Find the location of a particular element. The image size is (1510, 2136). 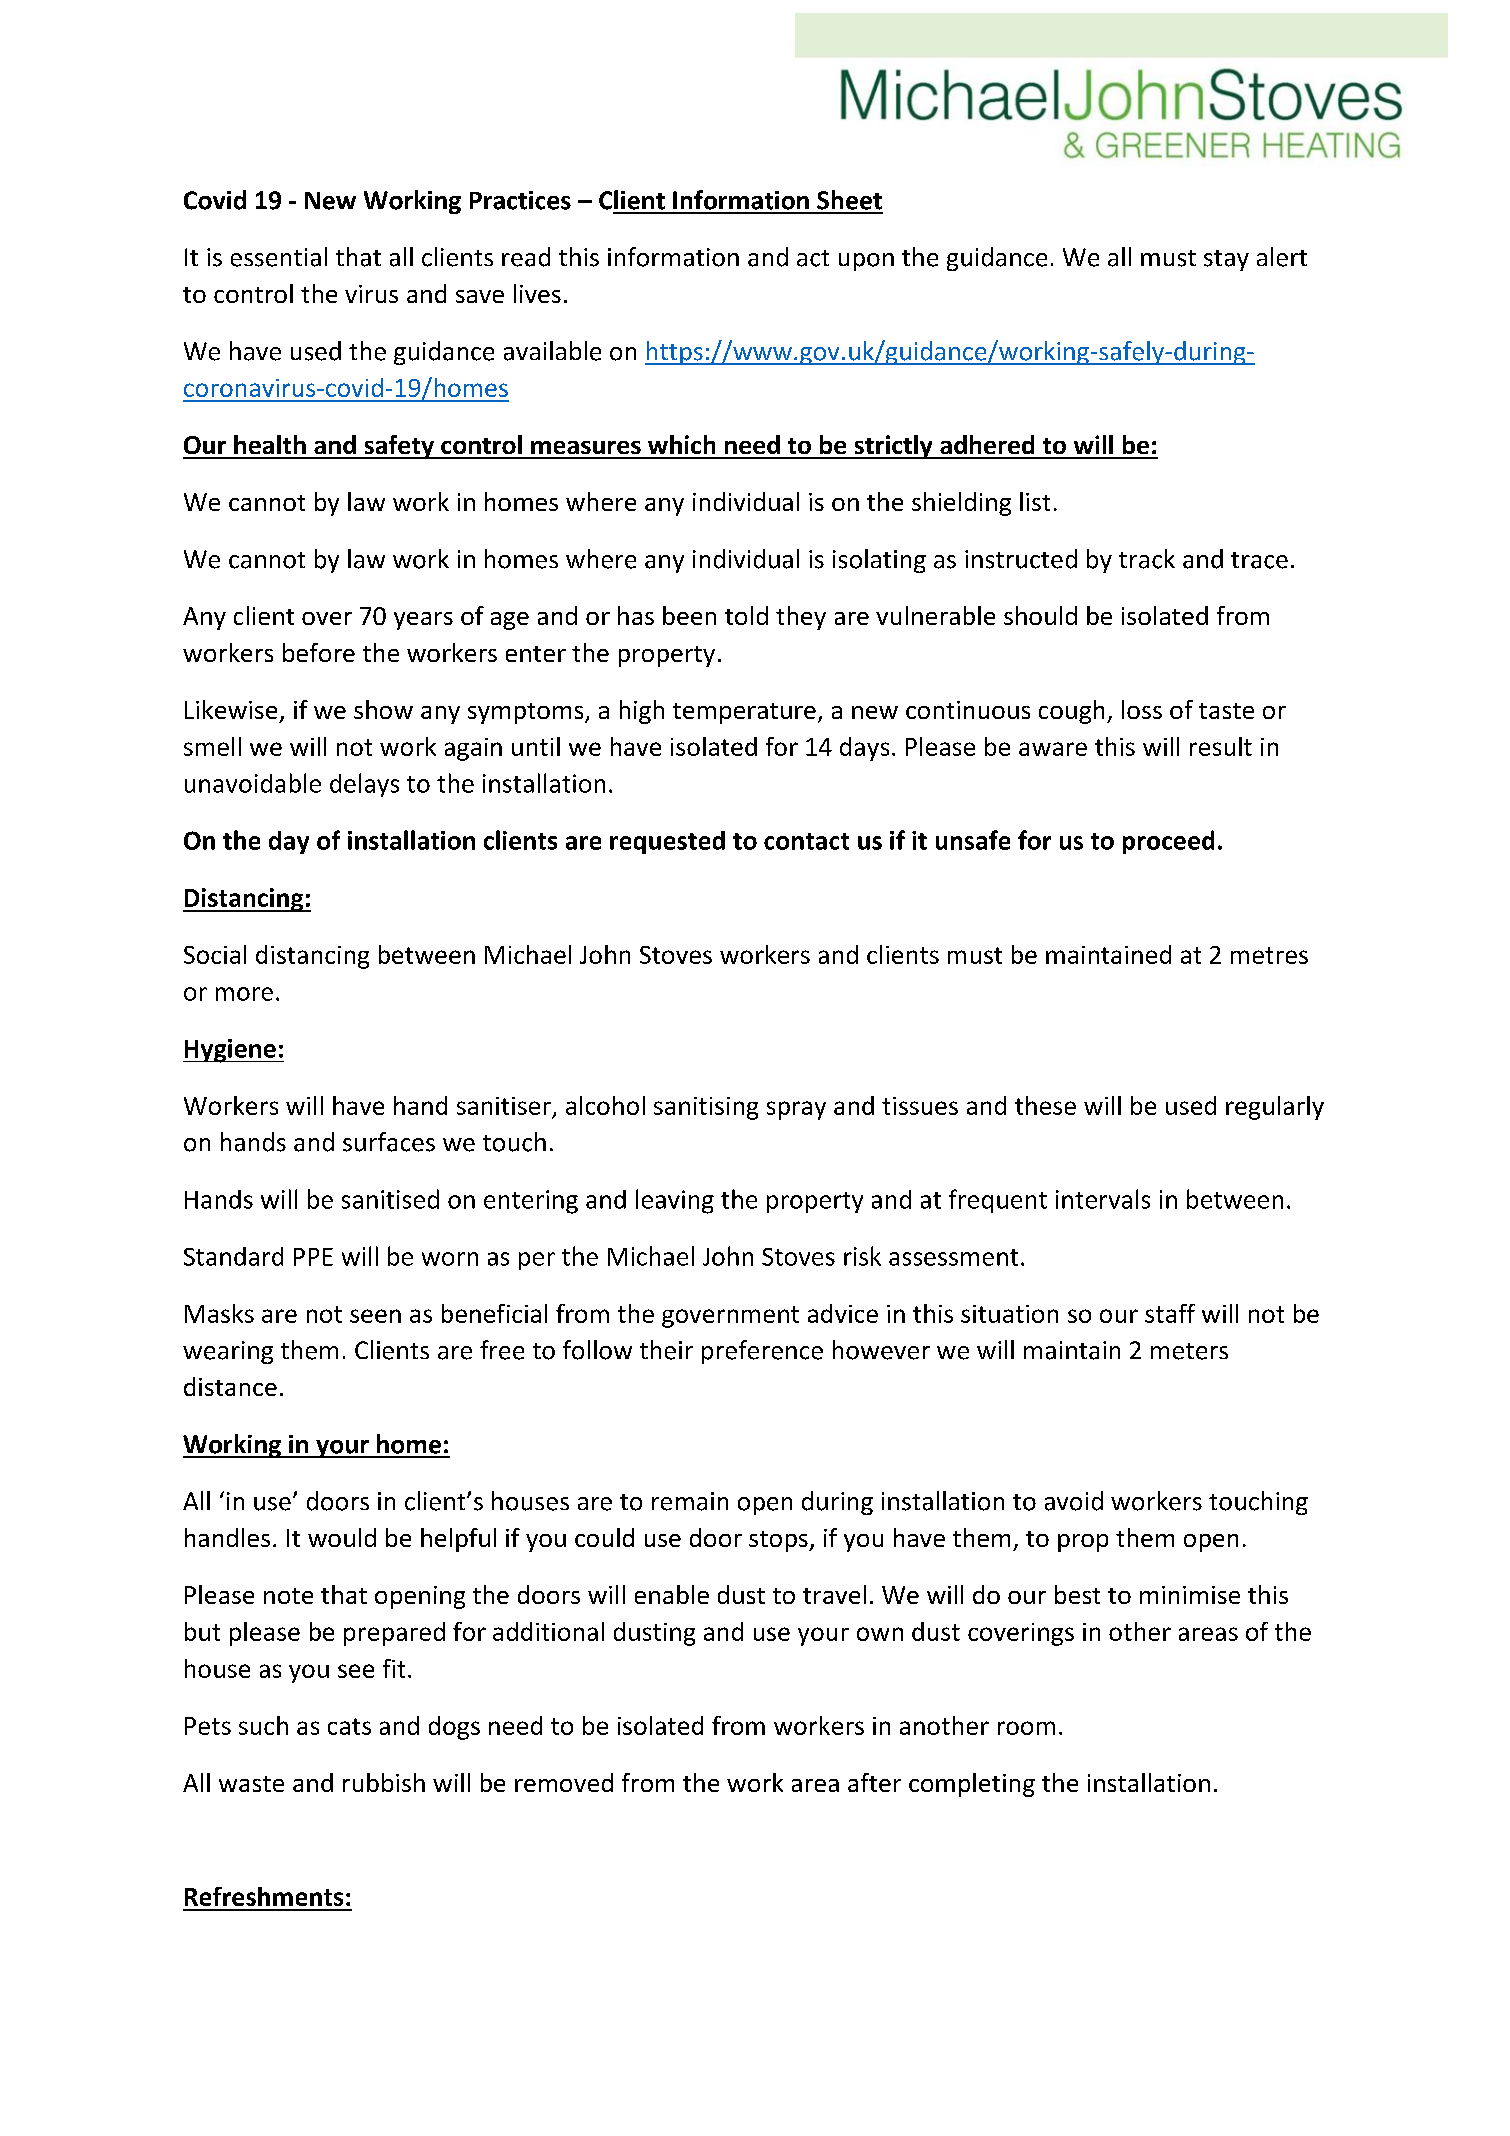

upon is located at coordinates (866, 262).
